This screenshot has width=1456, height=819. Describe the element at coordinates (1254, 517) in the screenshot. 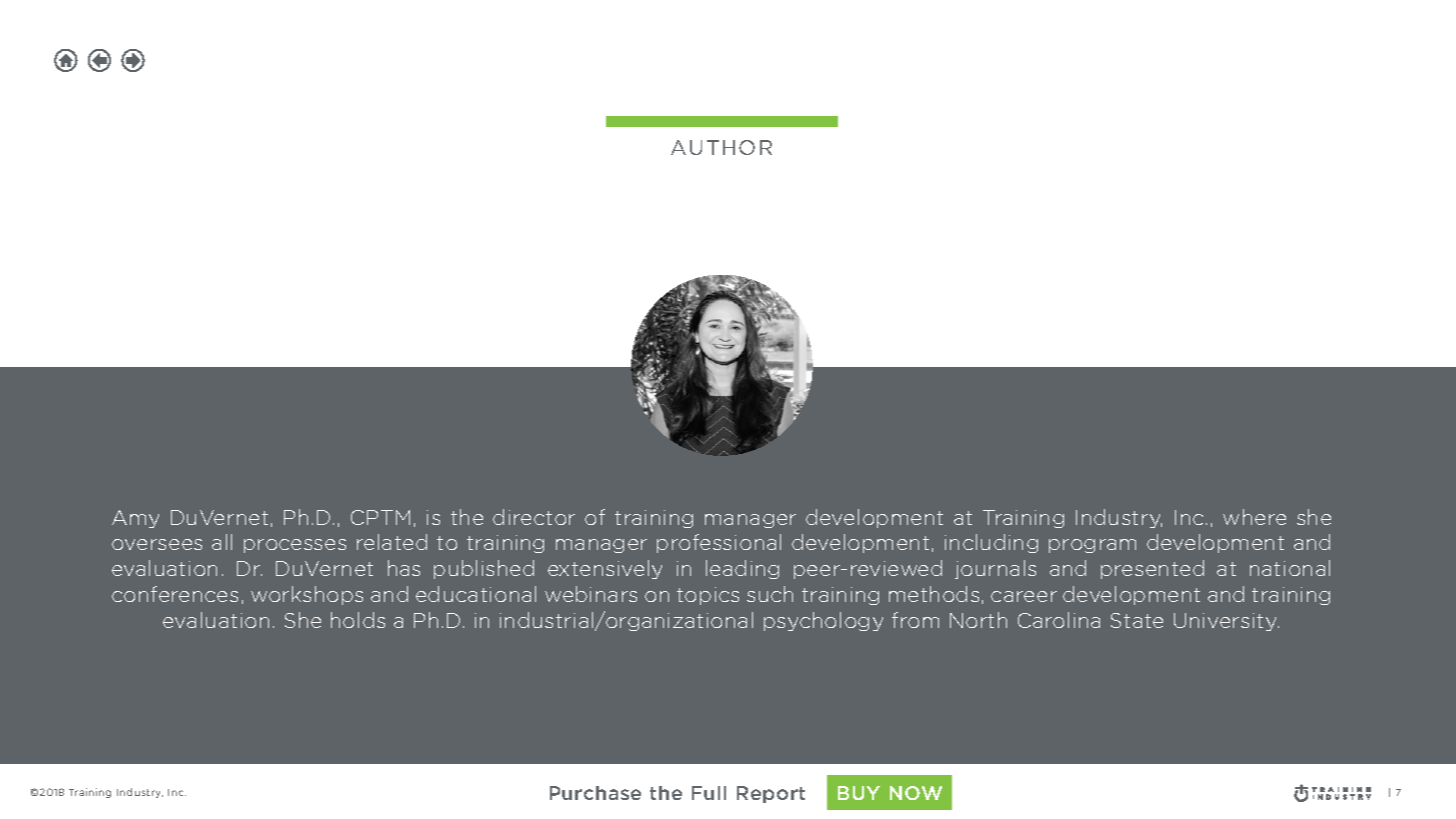

I see `where` at that location.
